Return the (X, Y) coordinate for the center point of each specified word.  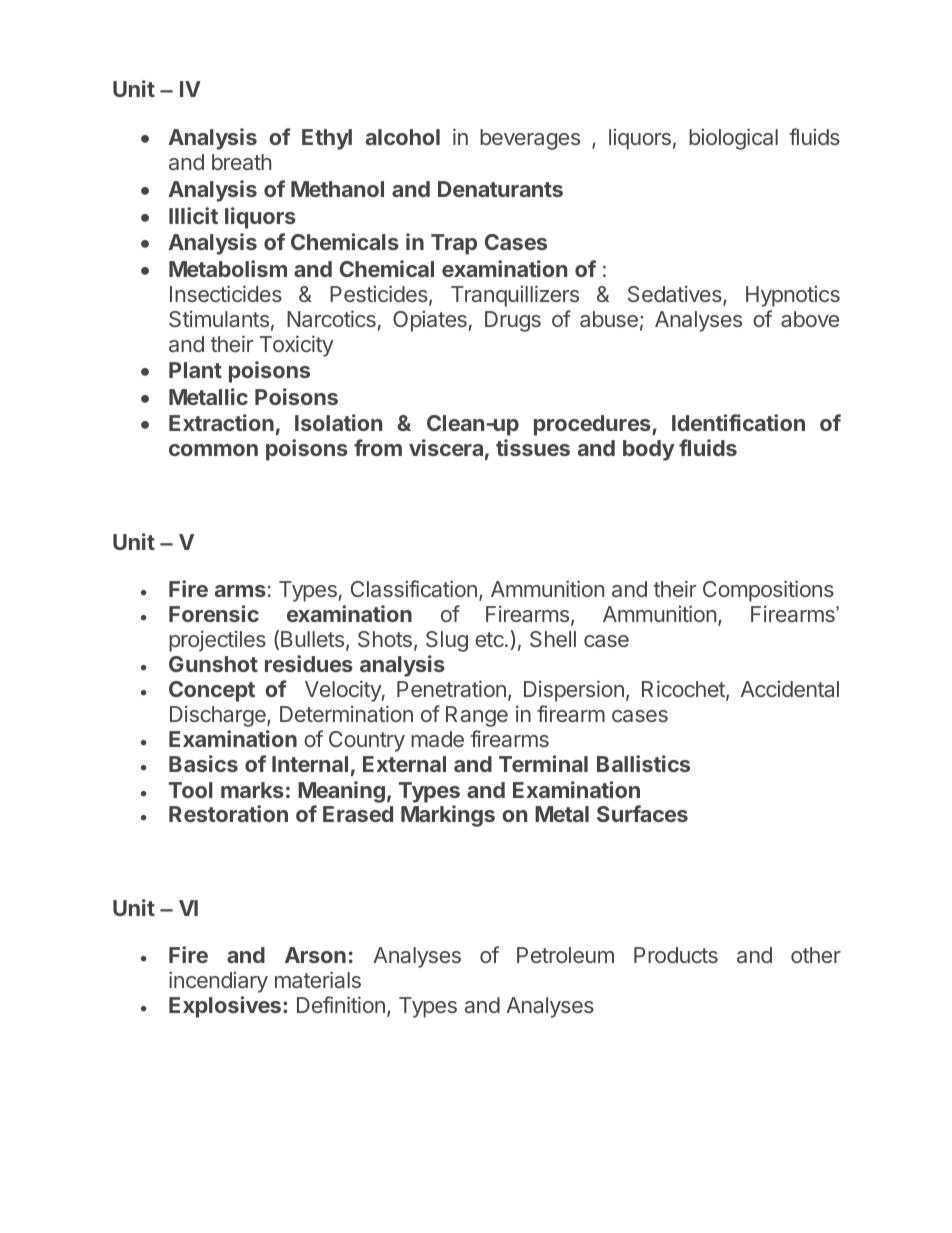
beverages (530, 139)
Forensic (214, 613)
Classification (414, 588)
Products (676, 955)
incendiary (218, 982)
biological (733, 139)
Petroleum (565, 955)
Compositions (768, 591)
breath (241, 162)
